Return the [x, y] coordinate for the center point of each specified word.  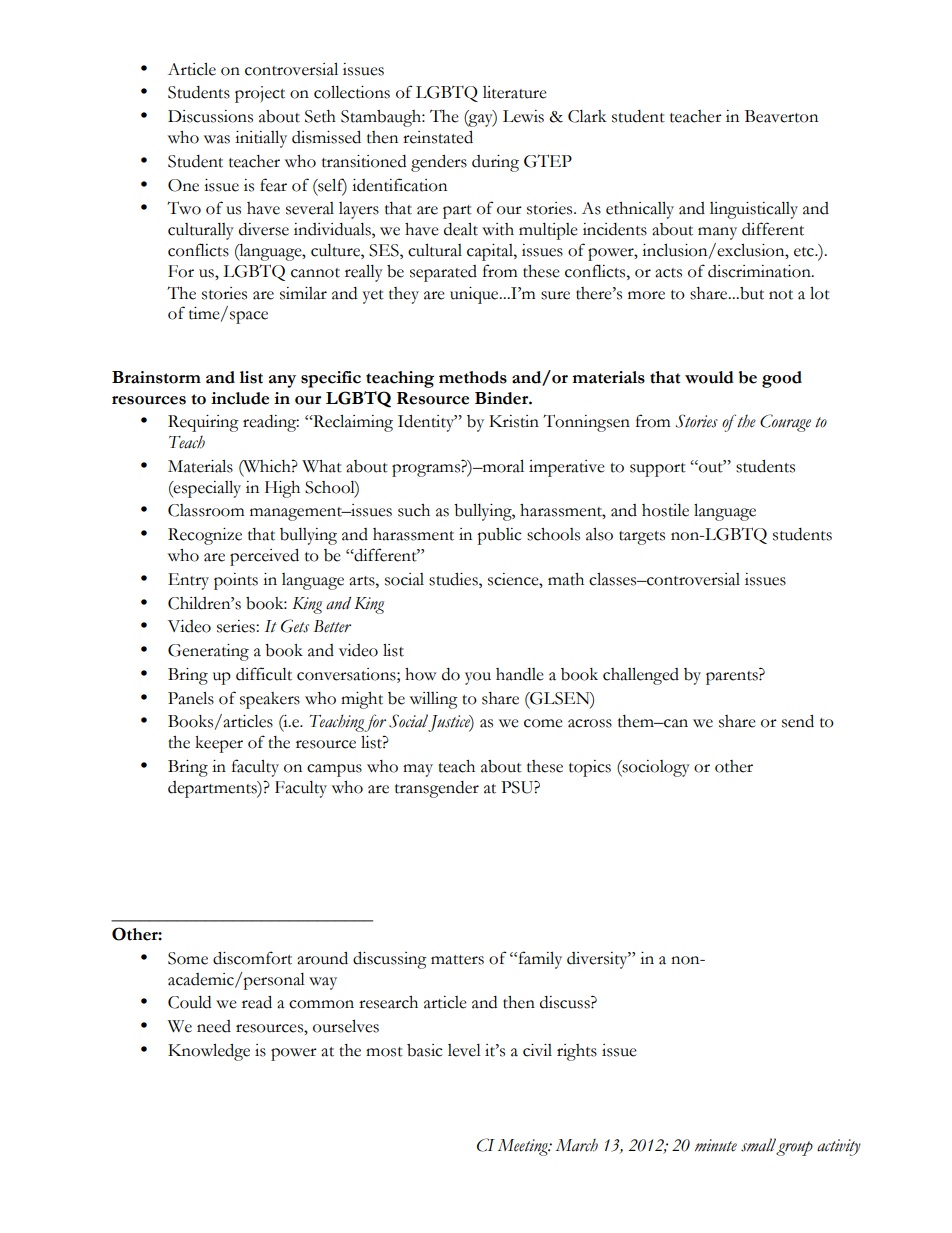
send [798, 721]
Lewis [523, 116]
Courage [785, 423]
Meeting [524, 1147]
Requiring [203, 423]
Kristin [514, 421]
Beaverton [781, 116]
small [759, 1146]
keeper [219, 744]
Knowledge [209, 1052]
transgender [437, 789]
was [217, 139]
